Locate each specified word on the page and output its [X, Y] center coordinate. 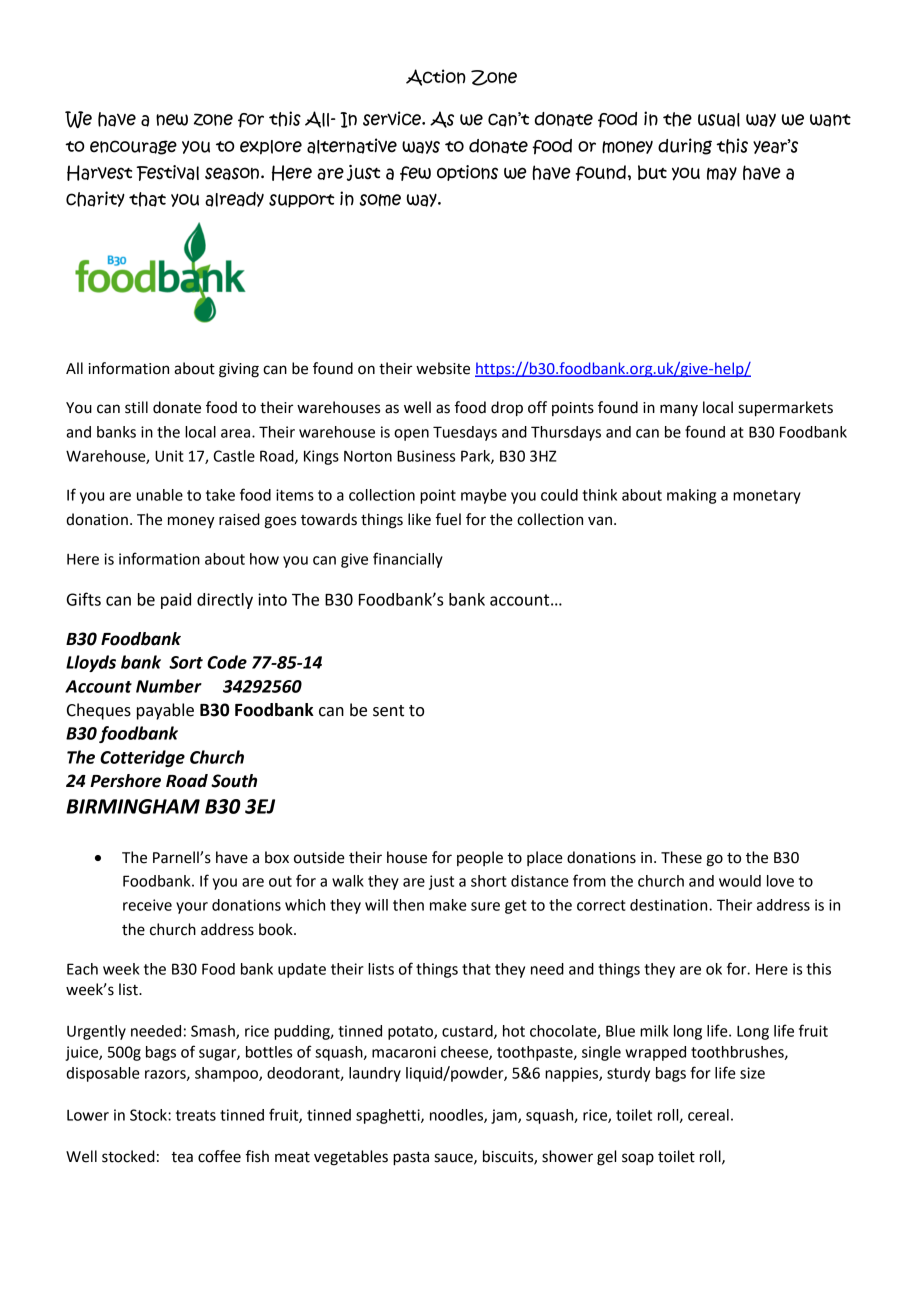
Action [436, 77]
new [172, 120]
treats [196, 1115]
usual [719, 120]
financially [408, 560]
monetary [767, 497]
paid [176, 601]
